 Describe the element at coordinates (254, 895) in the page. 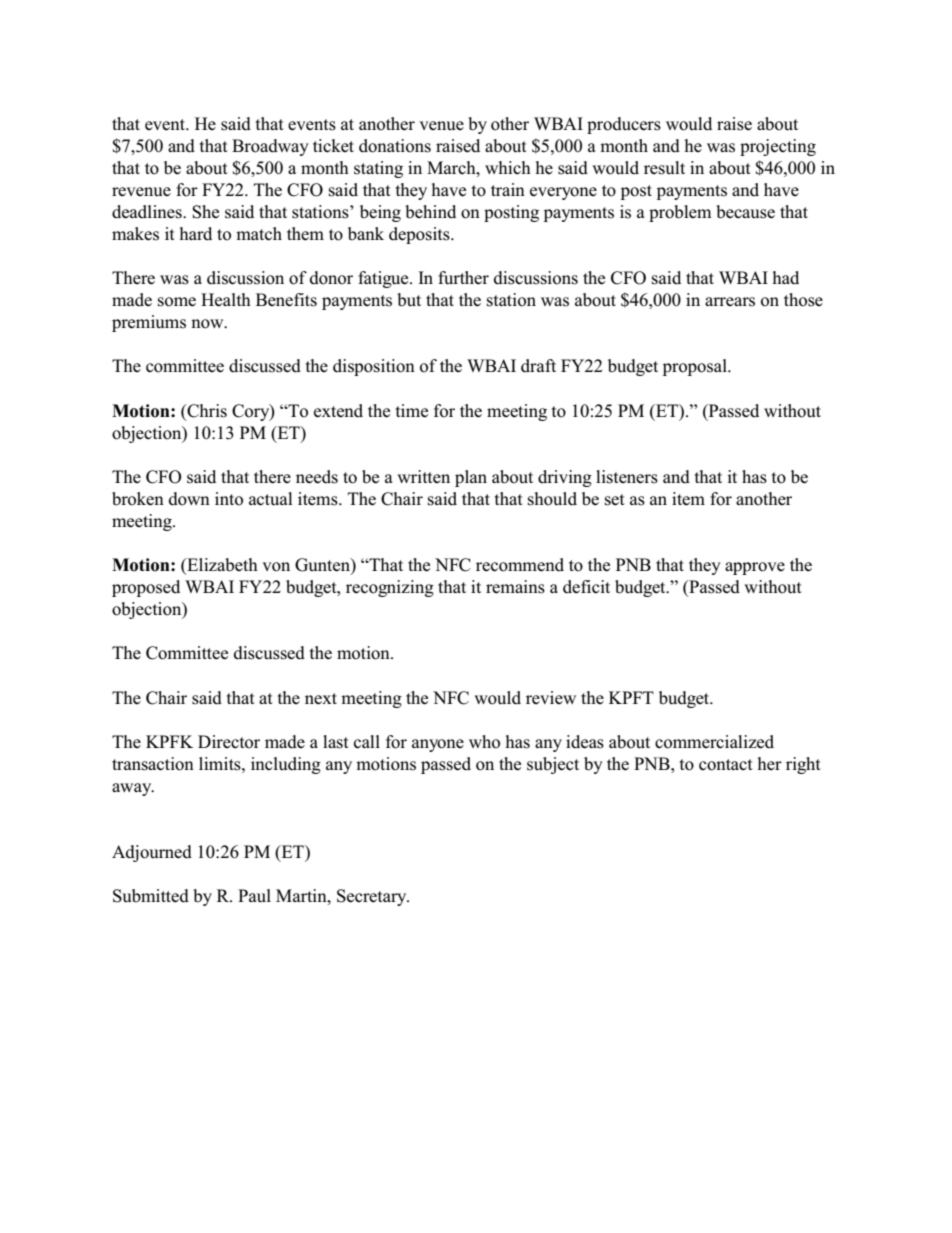

I see `Paul` at that location.
